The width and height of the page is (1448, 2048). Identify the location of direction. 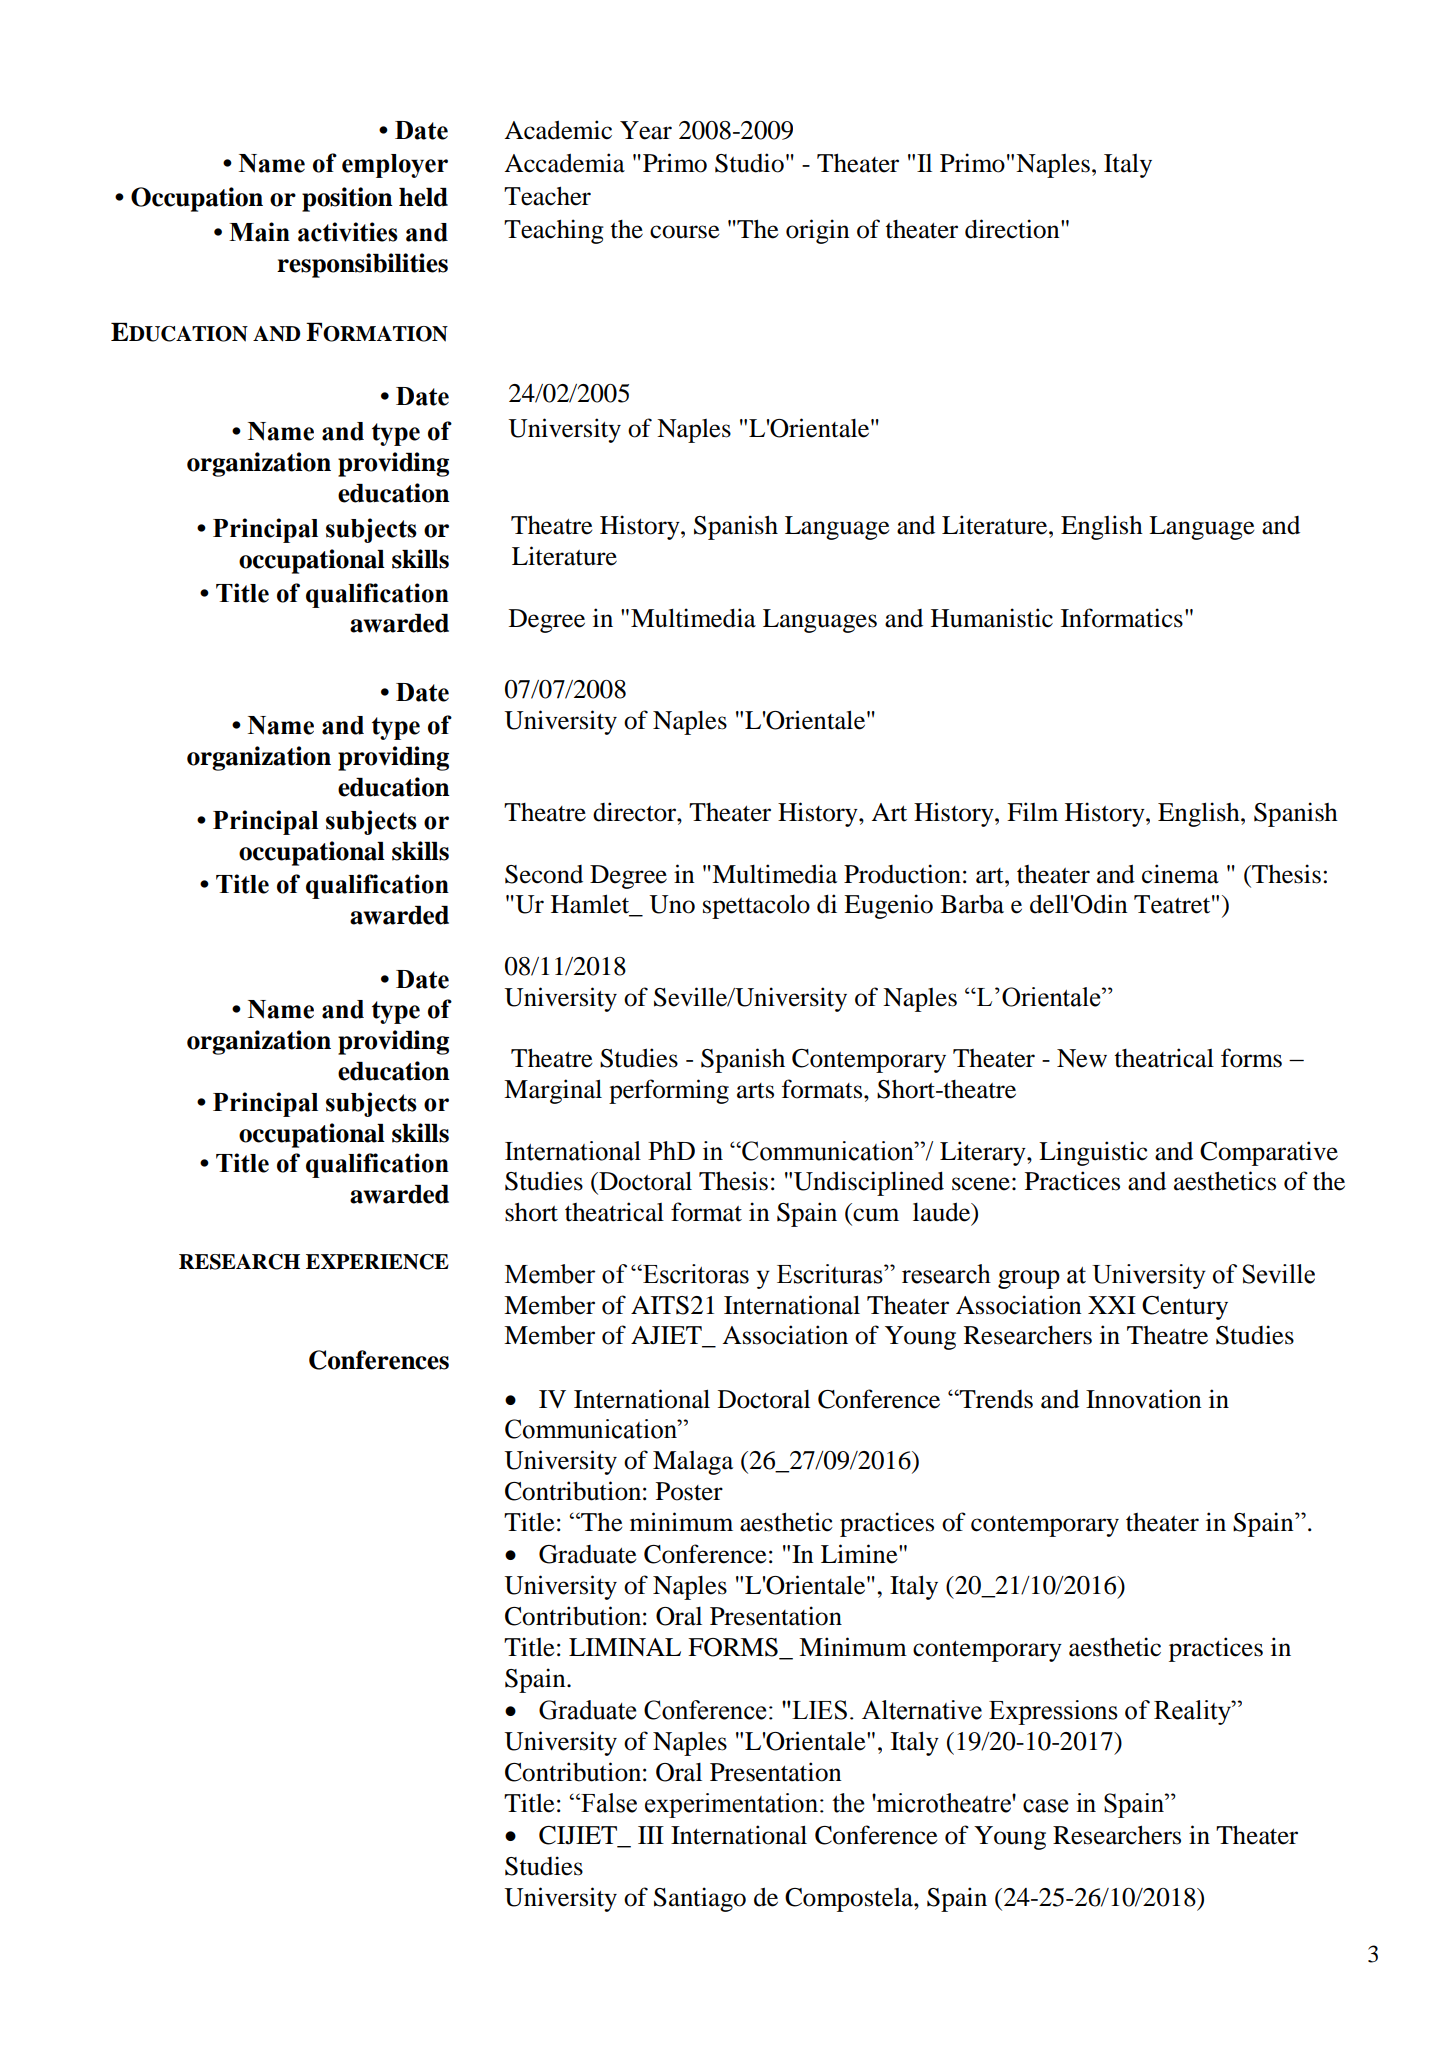
(1013, 229).
